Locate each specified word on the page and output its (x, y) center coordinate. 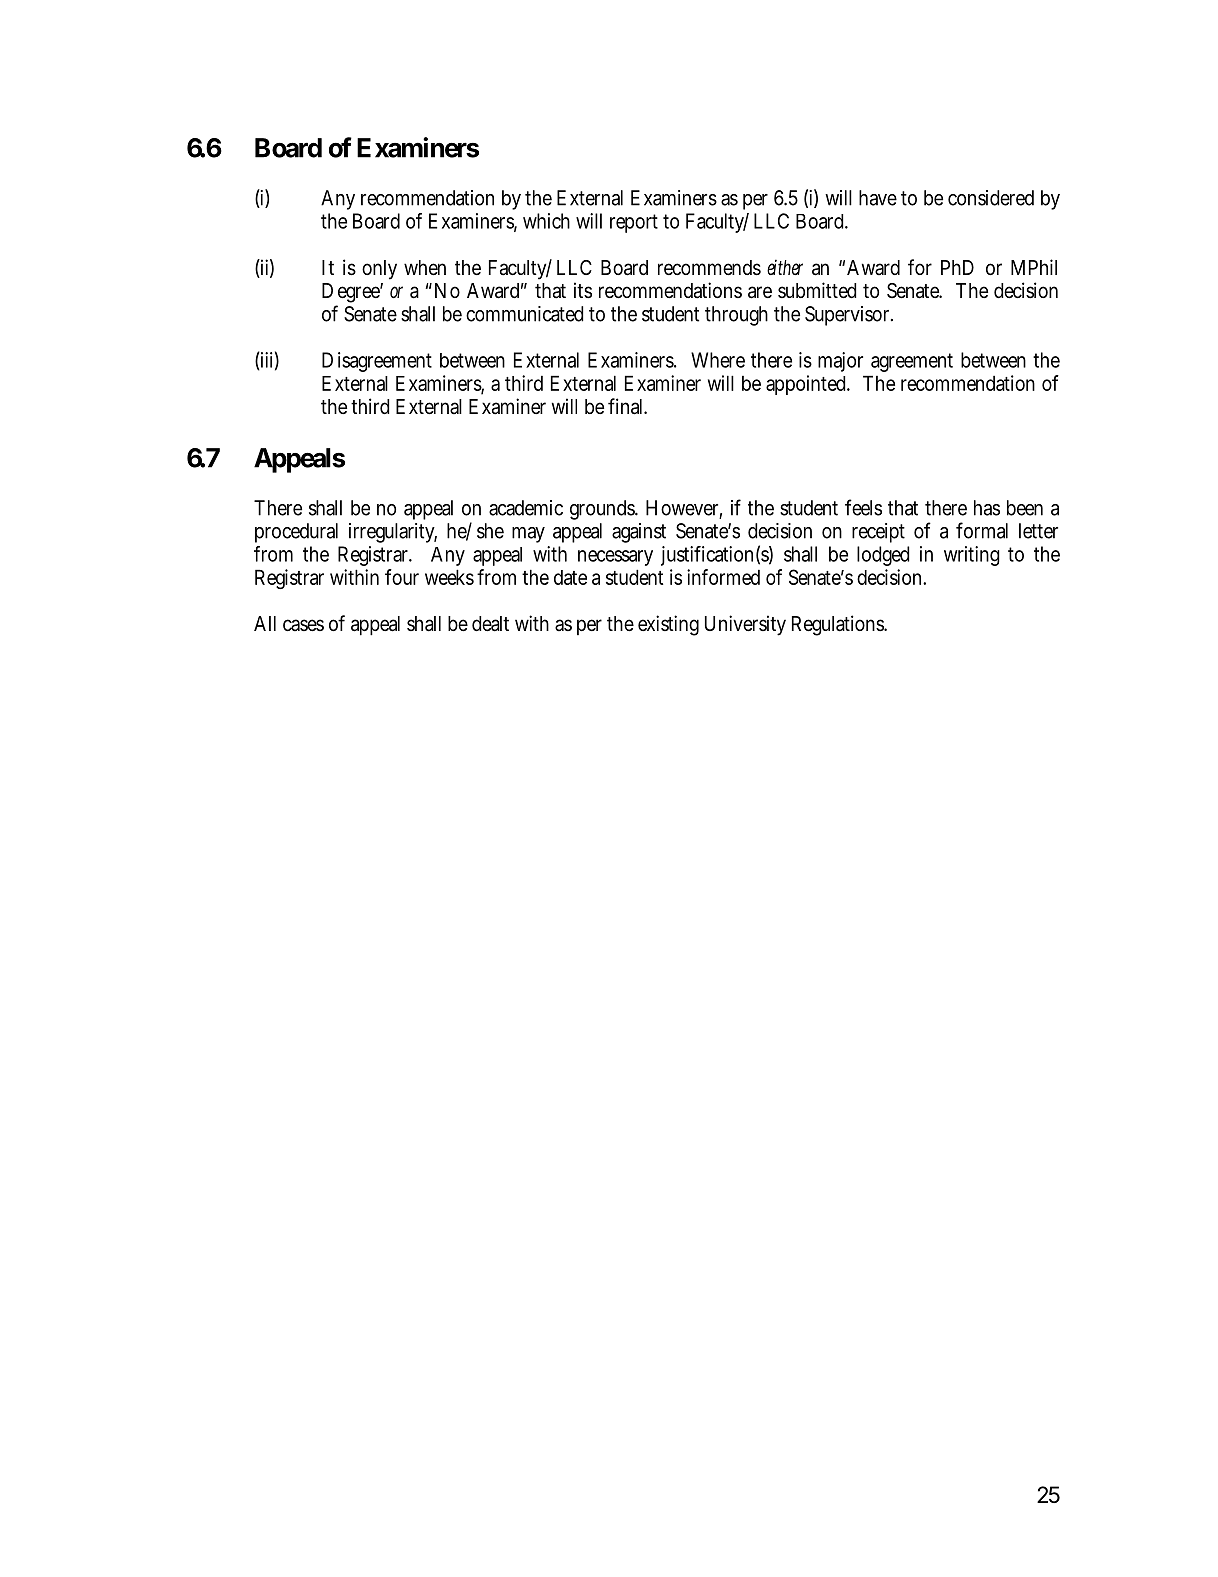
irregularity (393, 533)
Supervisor (849, 316)
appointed (808, 385)
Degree (352, 294)
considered (991, 198)
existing (668, 625)
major (840, 362)
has (987, 508)
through (736, 316)
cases (303, 625)
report (634, 223)
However (684, 509)
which (546, 221)
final (627, 406)
